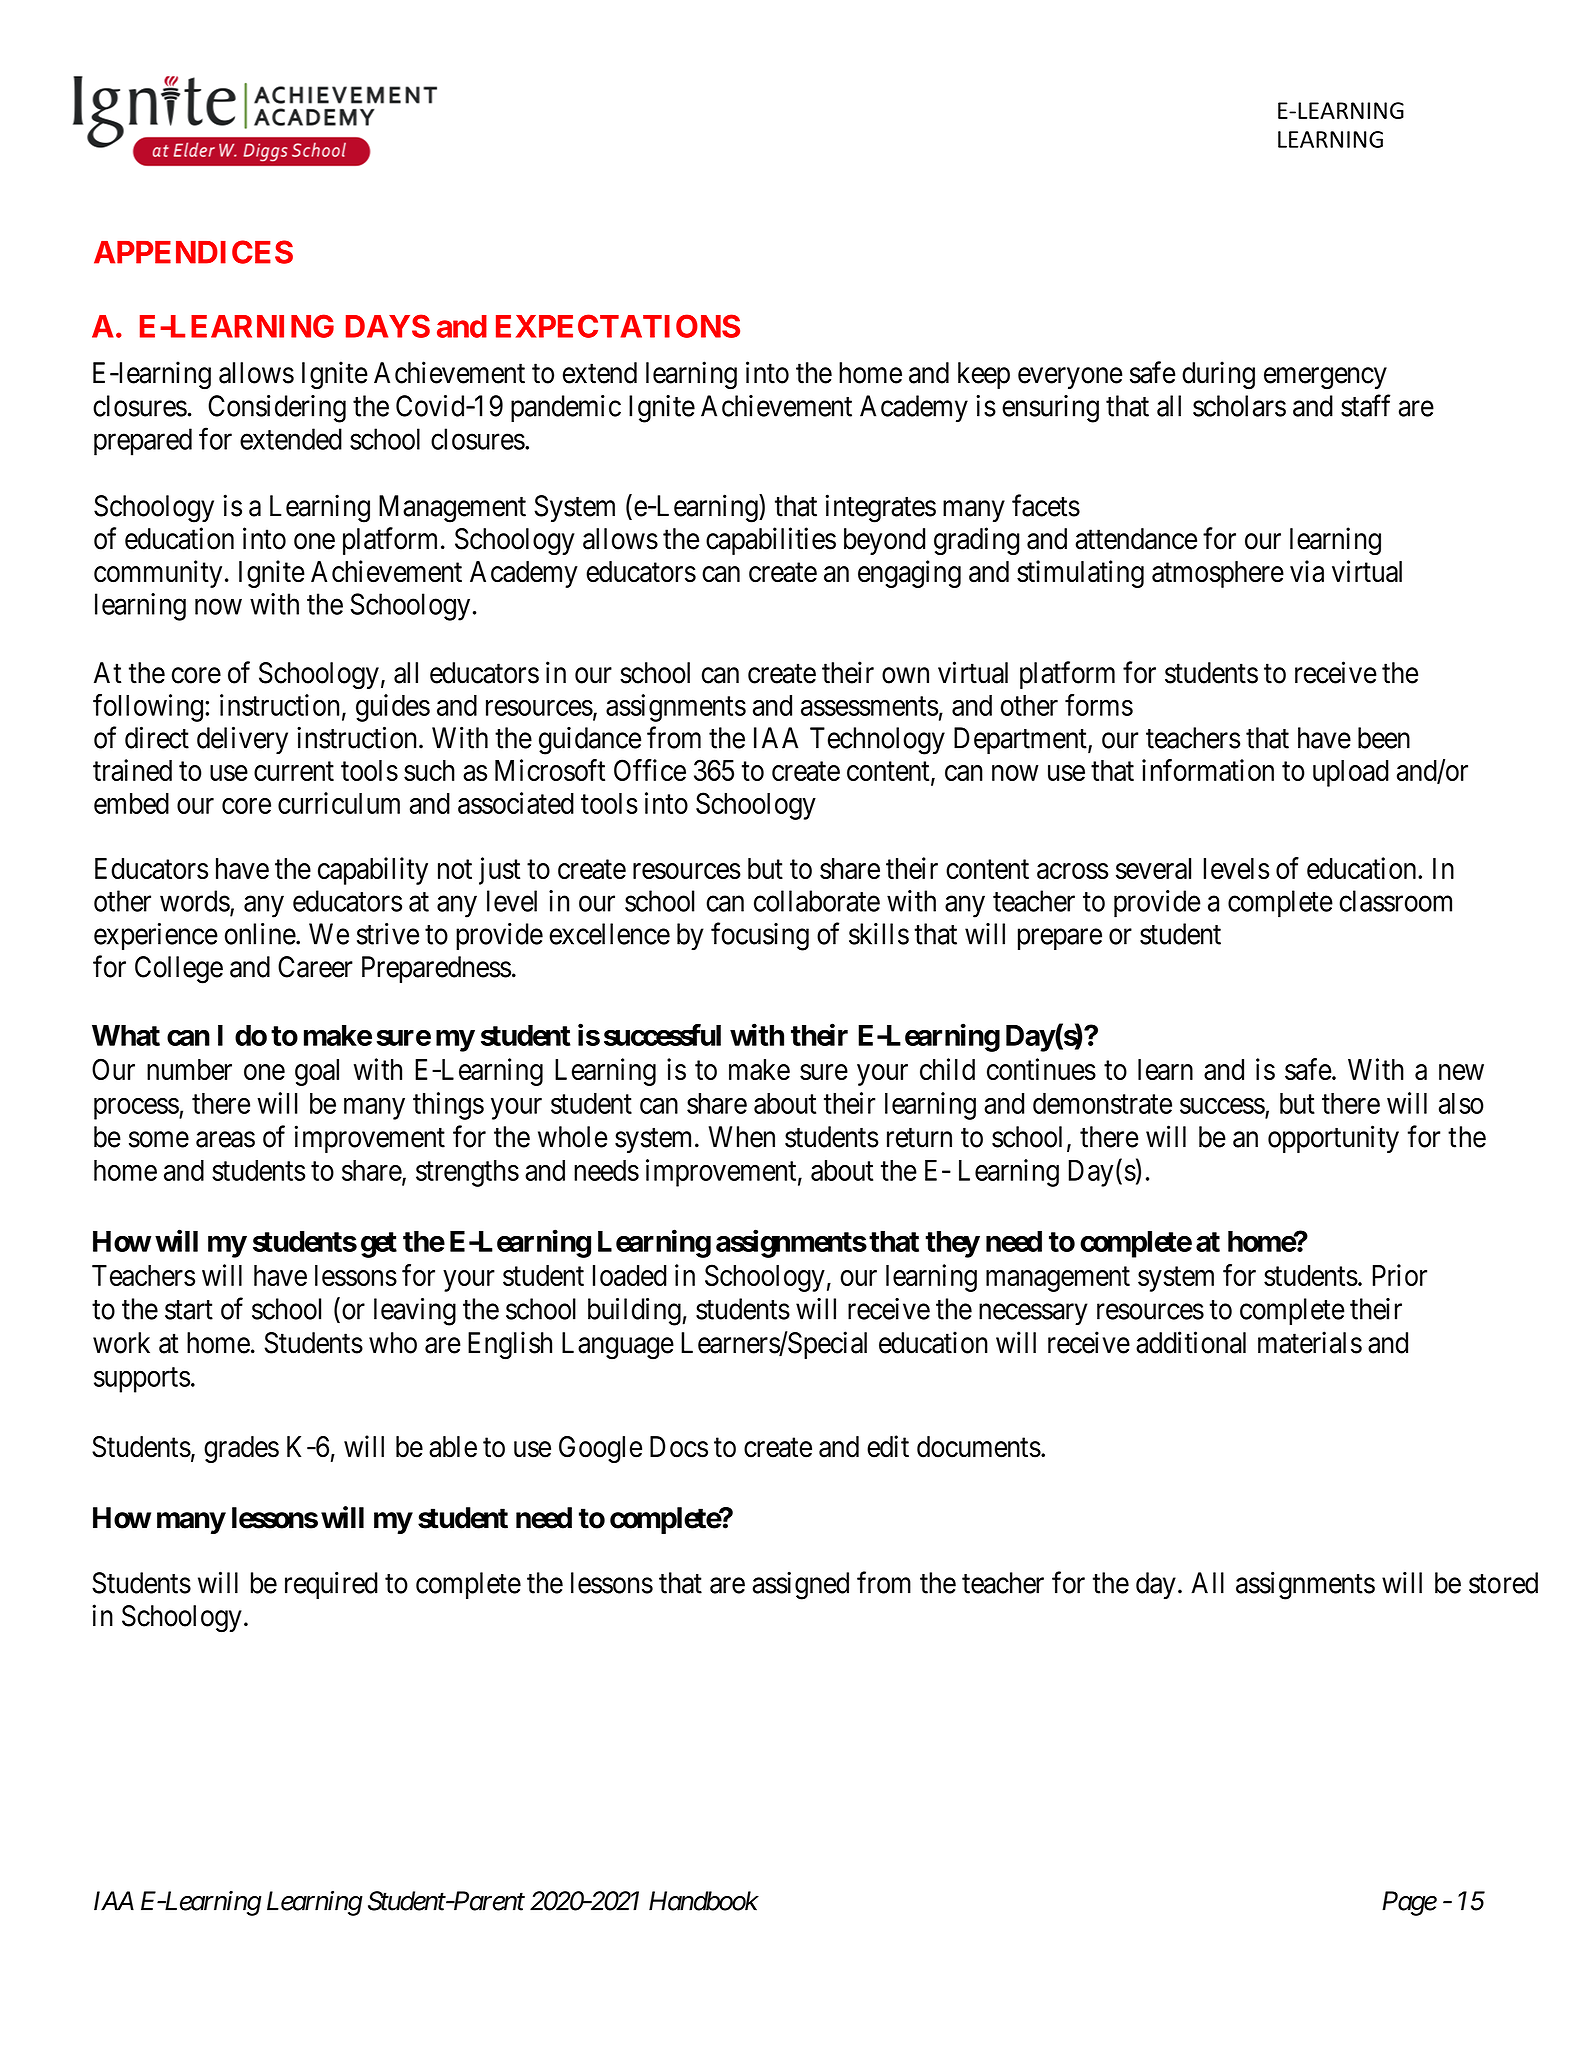 Image resolution: width=1582 pixels, height=2047 pixels. I want to click on opportunity, so click(1333, 1139).
